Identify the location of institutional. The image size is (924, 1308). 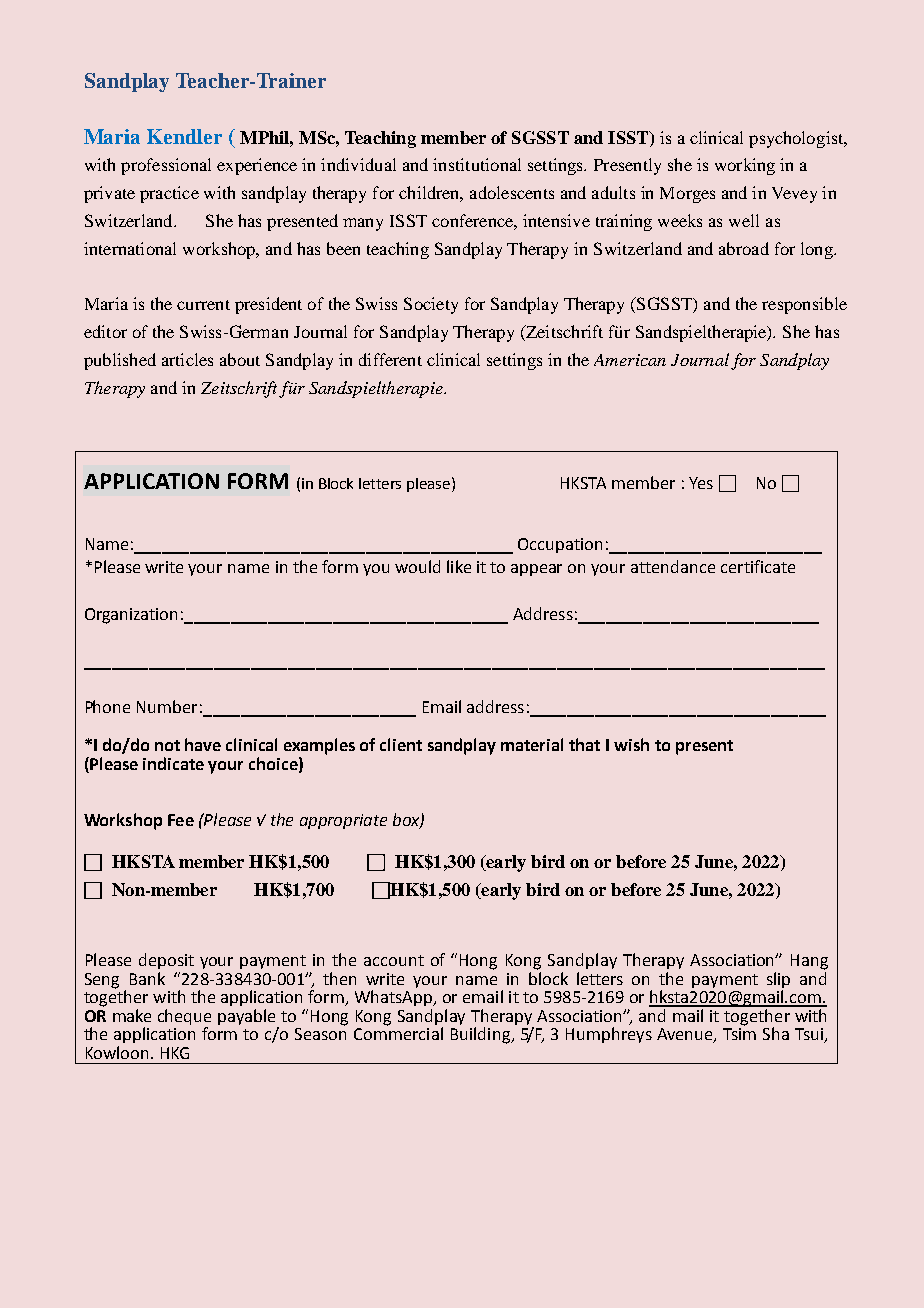
(477, 164).
